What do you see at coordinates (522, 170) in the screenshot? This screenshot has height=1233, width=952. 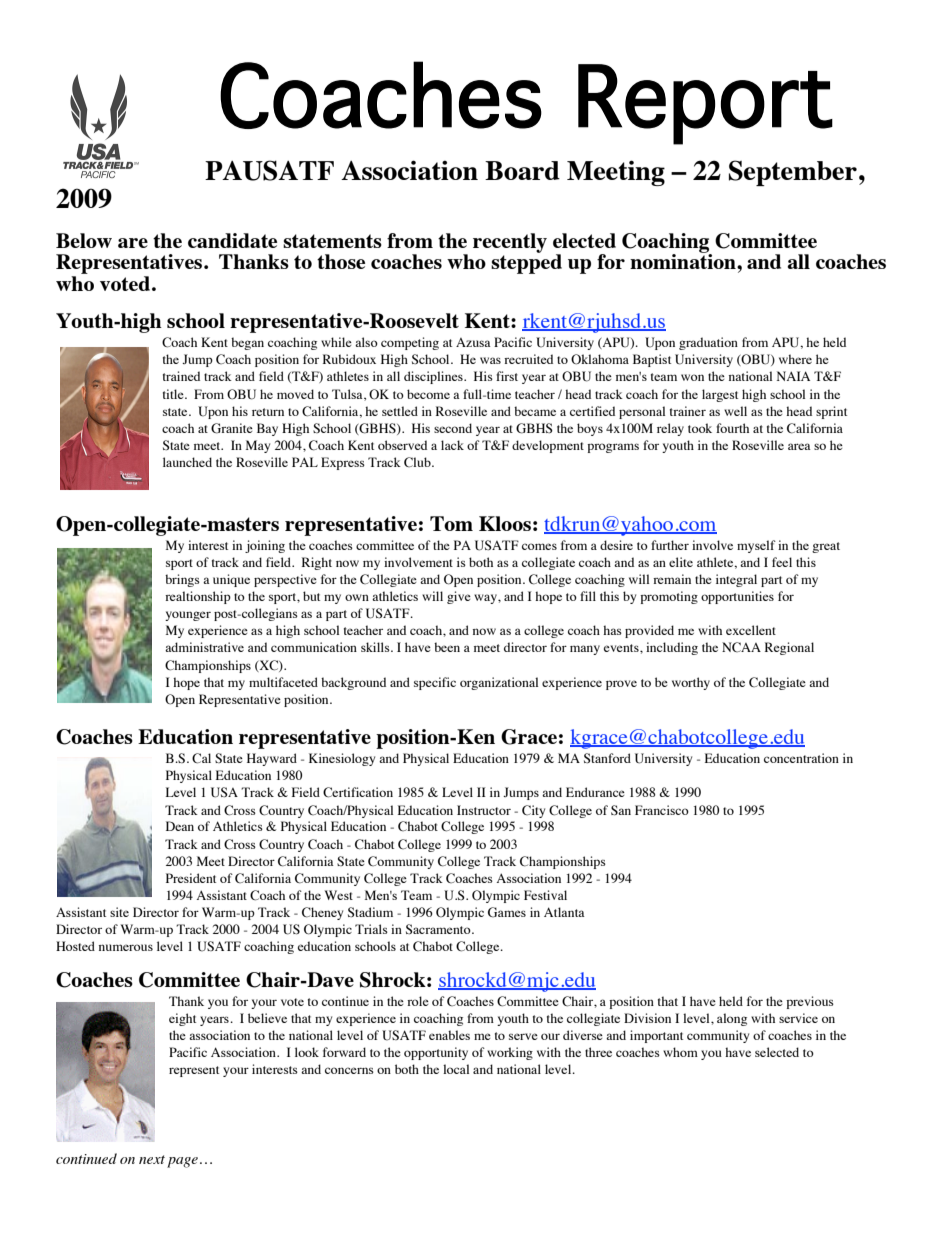 I see `Board` at bounding box center [522, 170].
